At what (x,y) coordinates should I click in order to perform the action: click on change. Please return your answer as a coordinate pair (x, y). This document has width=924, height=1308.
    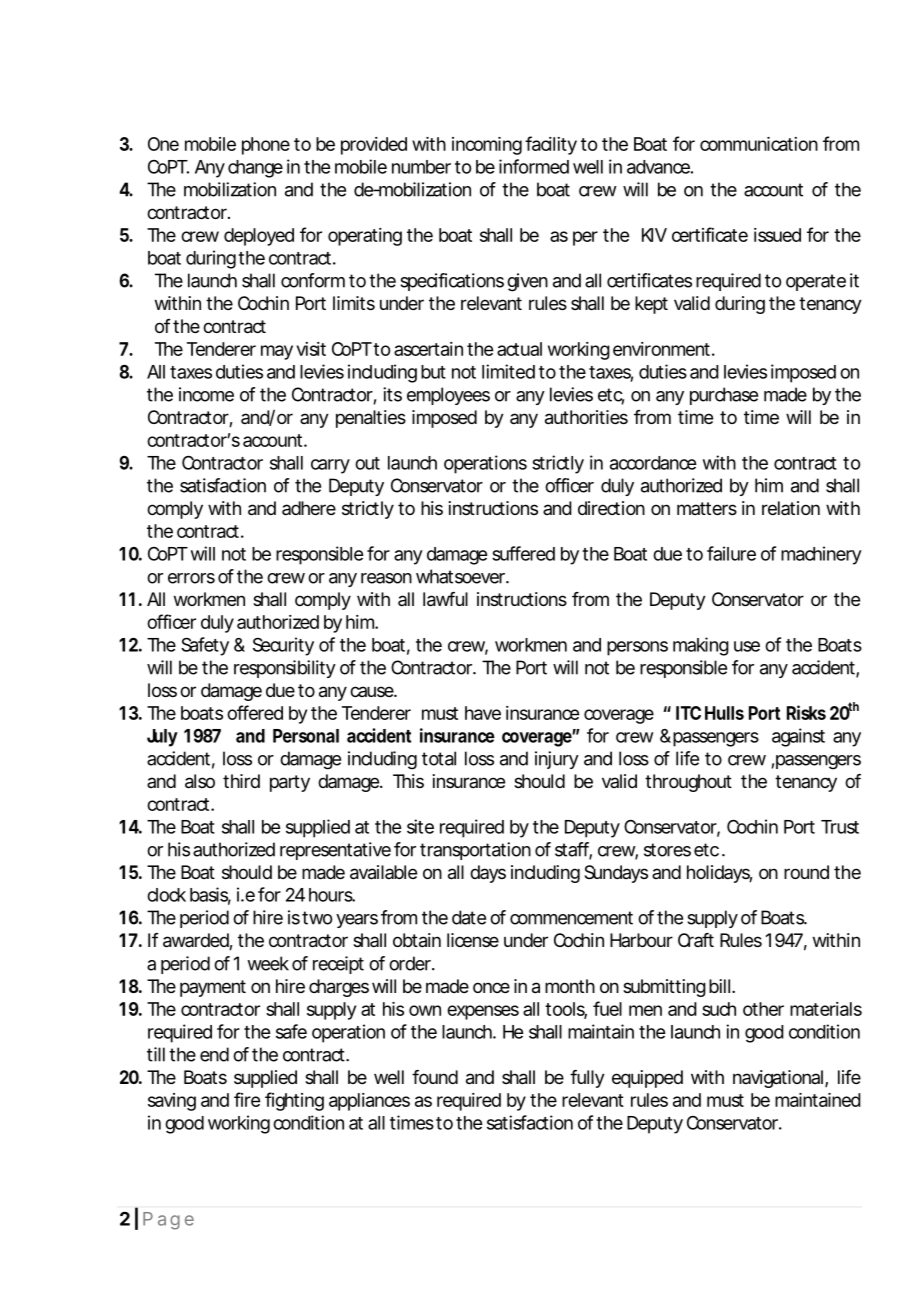
    Looking at the image, I should click on (255, 169).
